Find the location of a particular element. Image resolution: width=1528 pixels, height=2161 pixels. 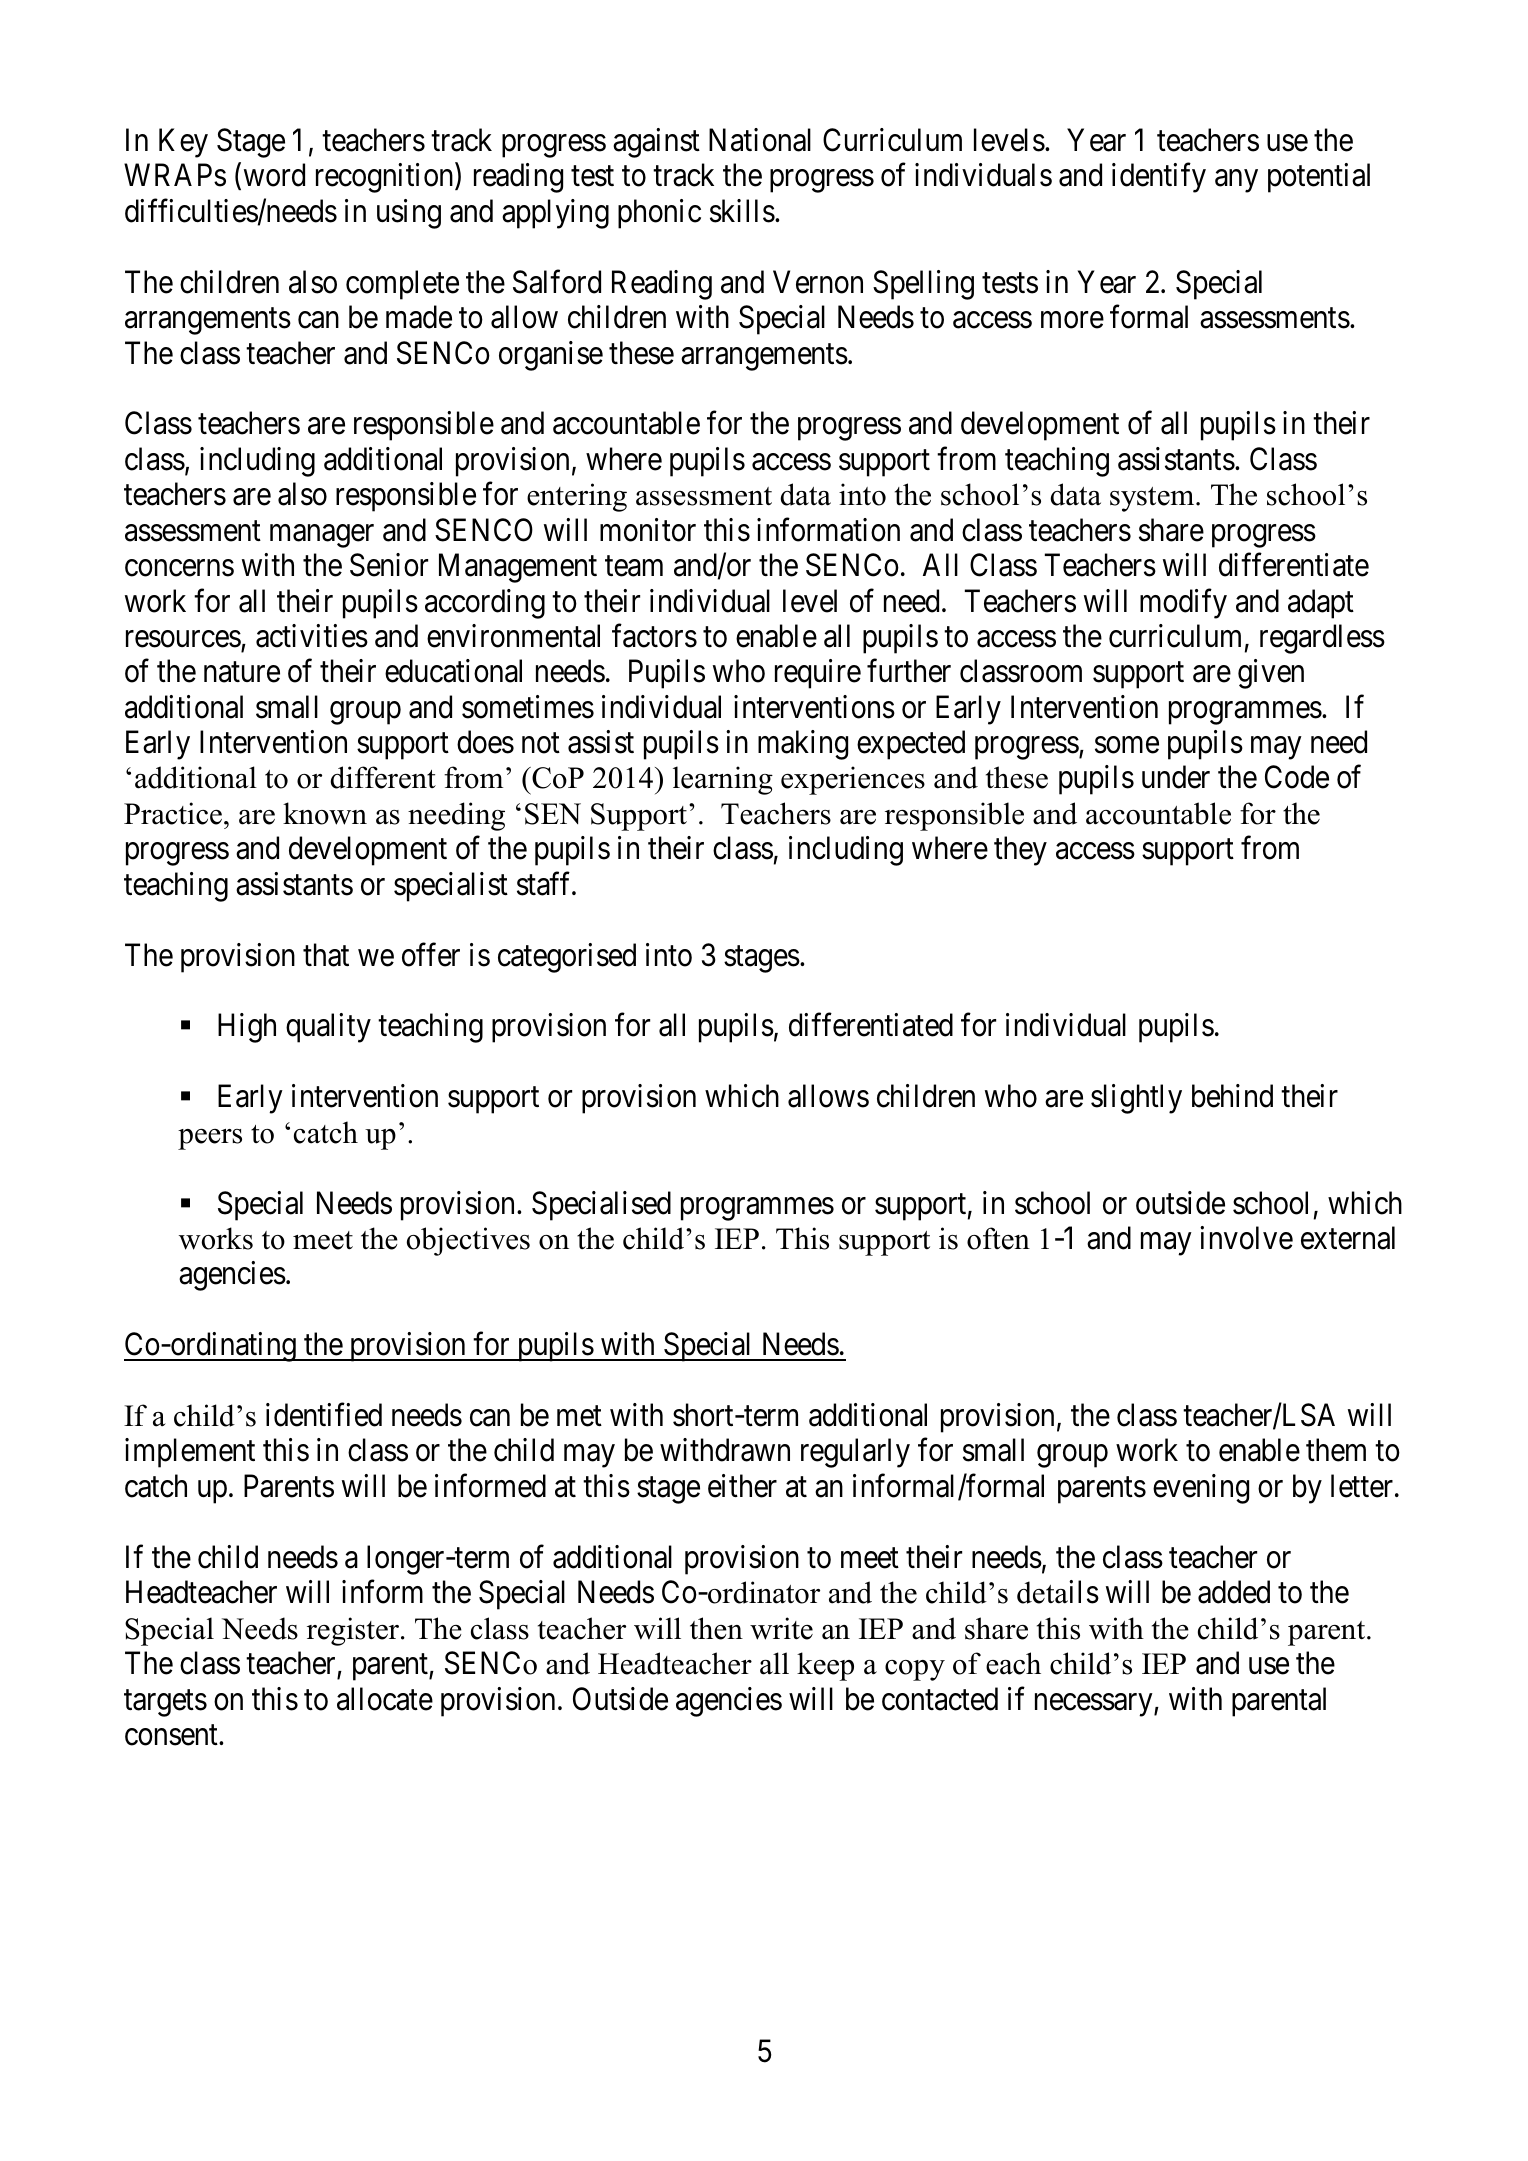

any is located at coordinates (1236, 181).
